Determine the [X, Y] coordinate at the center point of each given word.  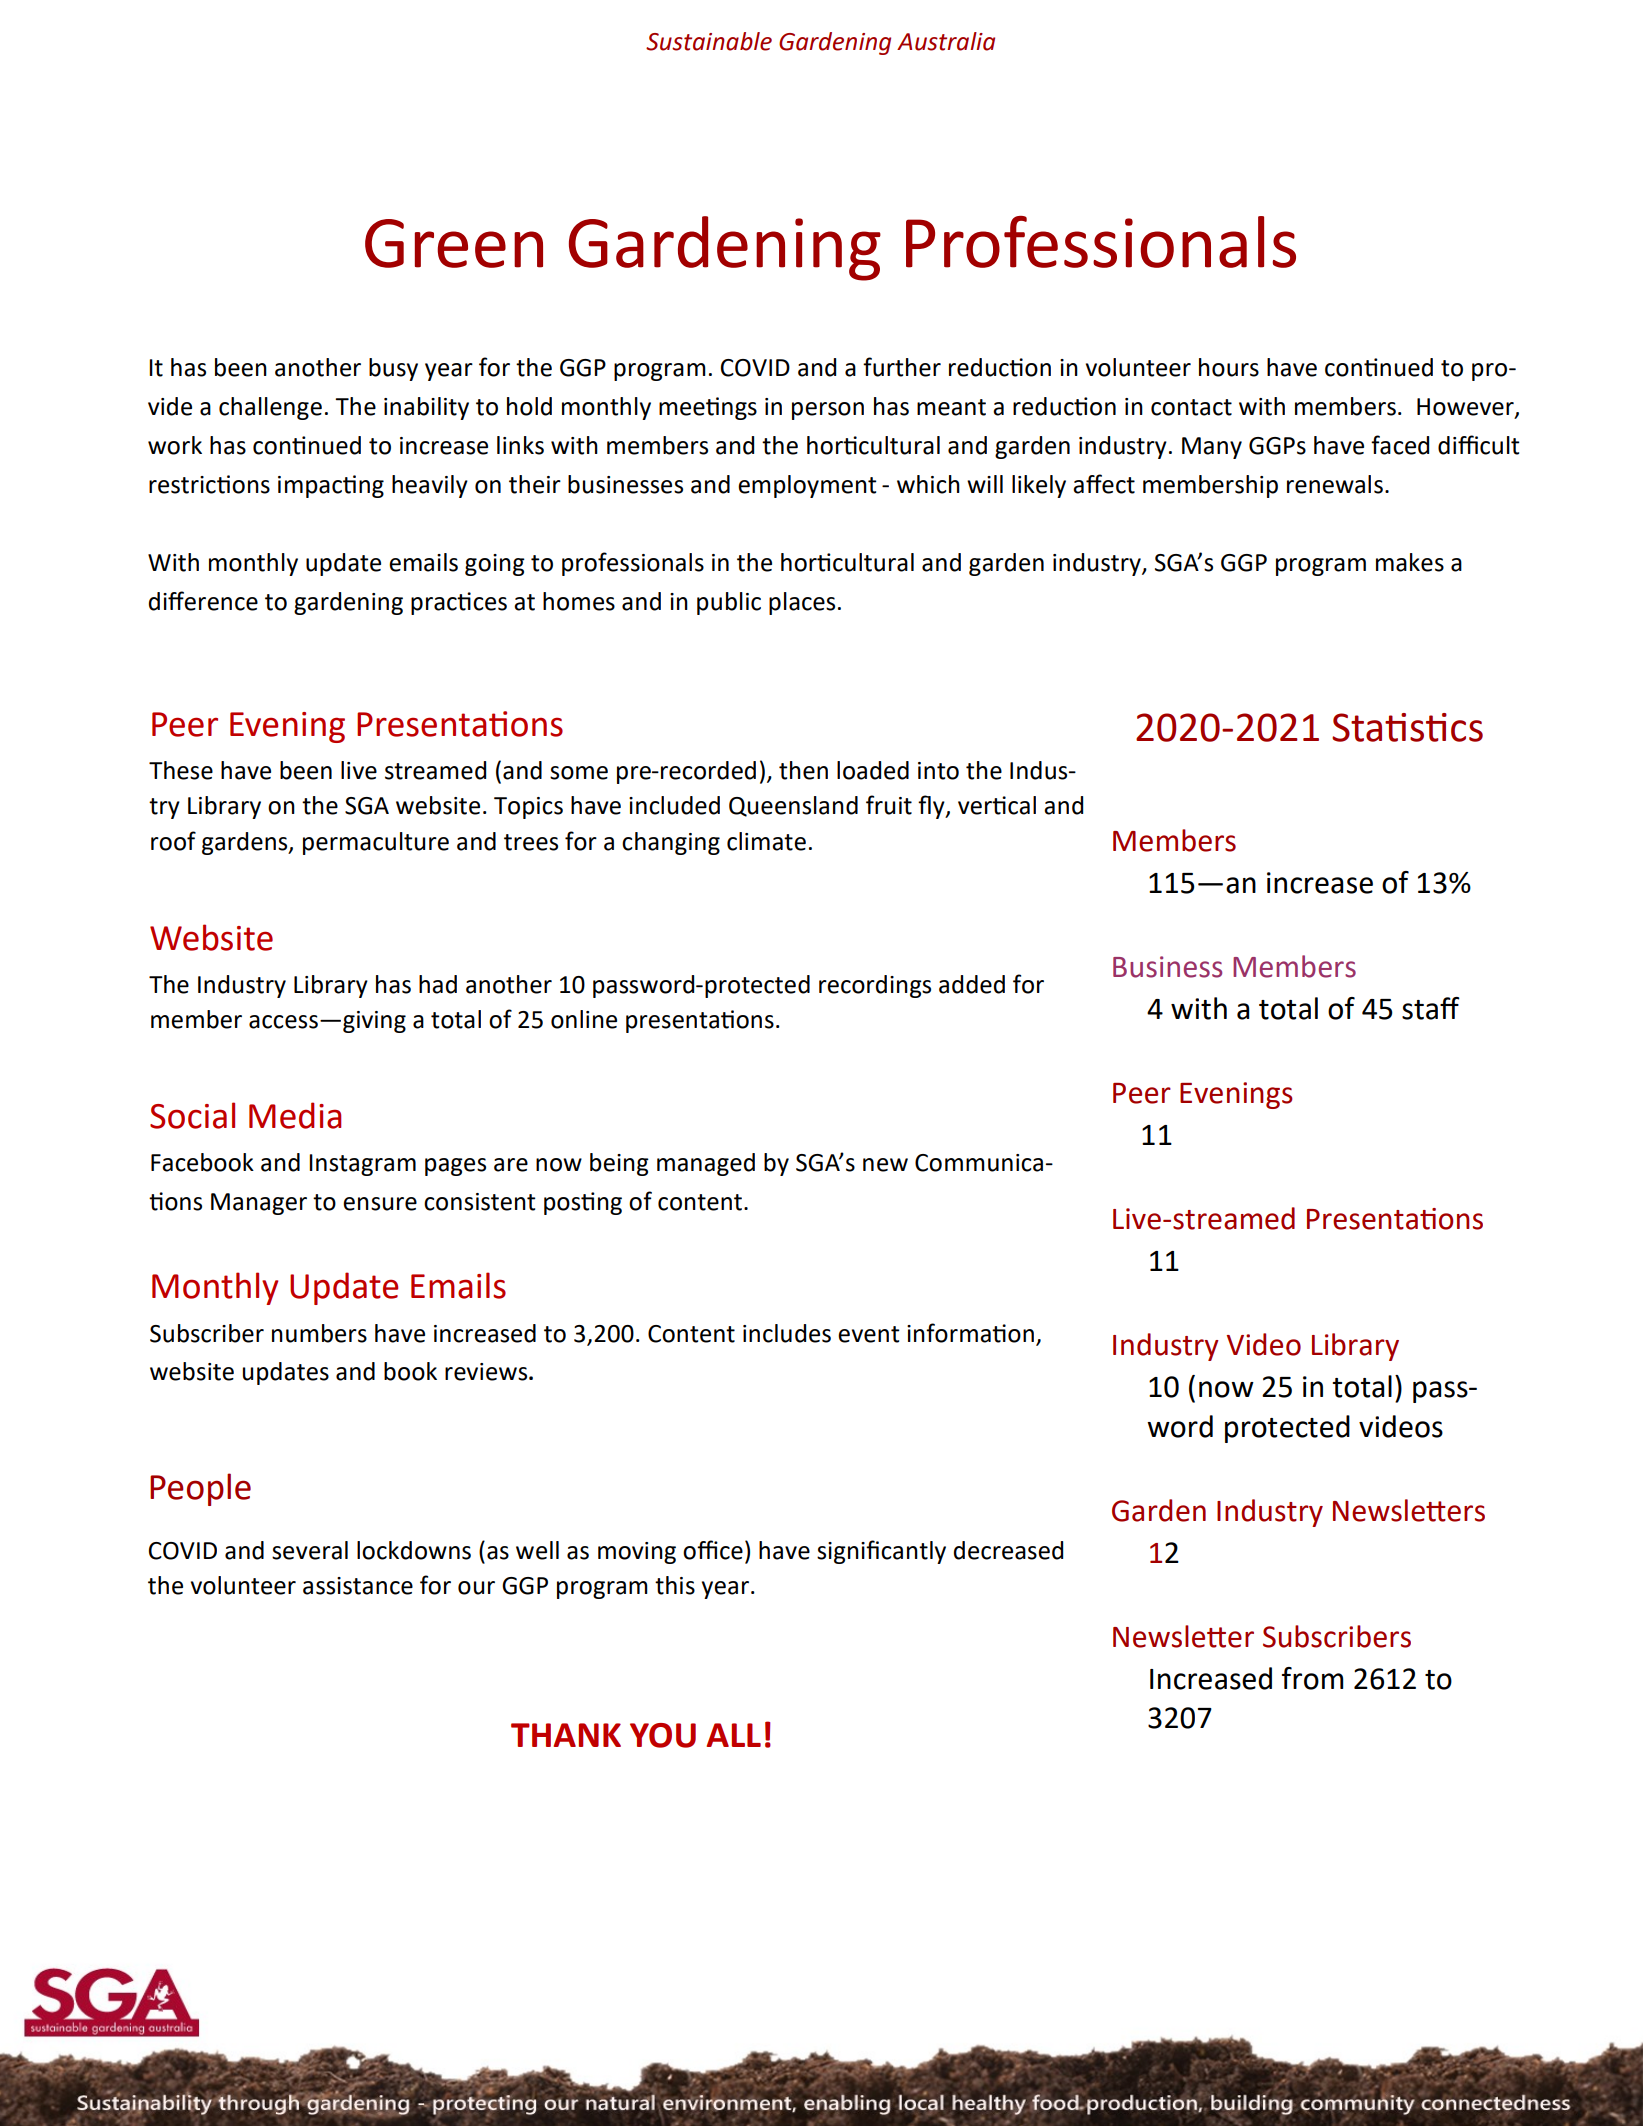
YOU [663, 1735]
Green [454, 243]
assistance [358, 1586]
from [1312, 1678]
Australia [946, 41]
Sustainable [709, 41]
